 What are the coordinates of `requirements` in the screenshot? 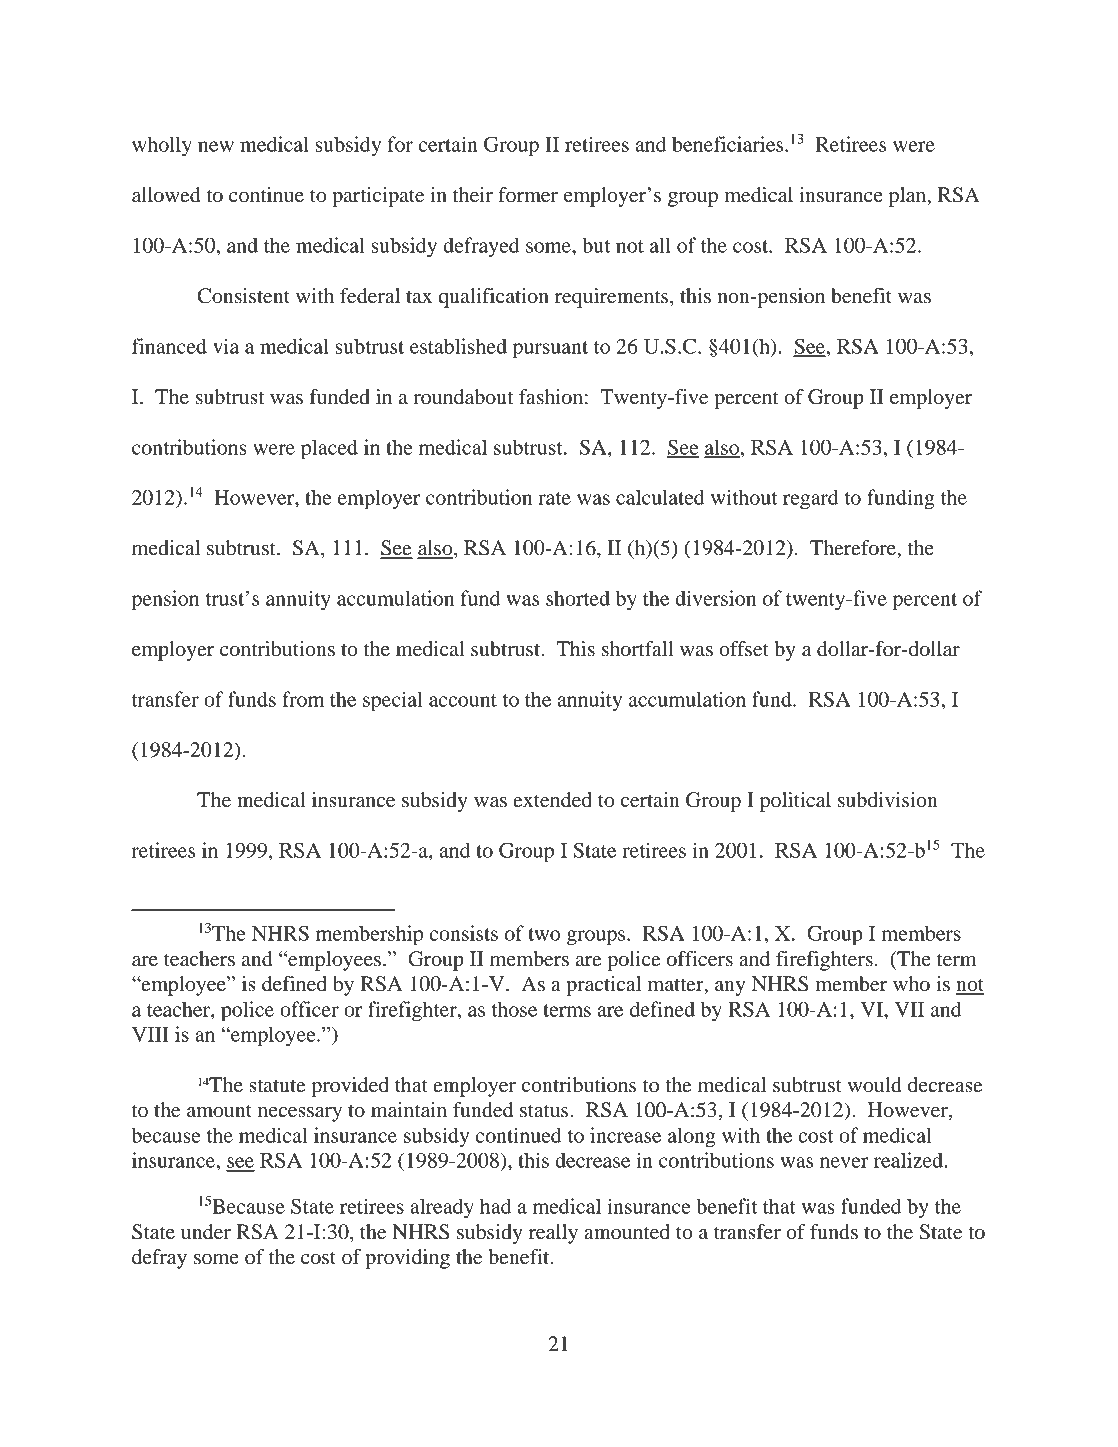 It's located at (613, 298).
